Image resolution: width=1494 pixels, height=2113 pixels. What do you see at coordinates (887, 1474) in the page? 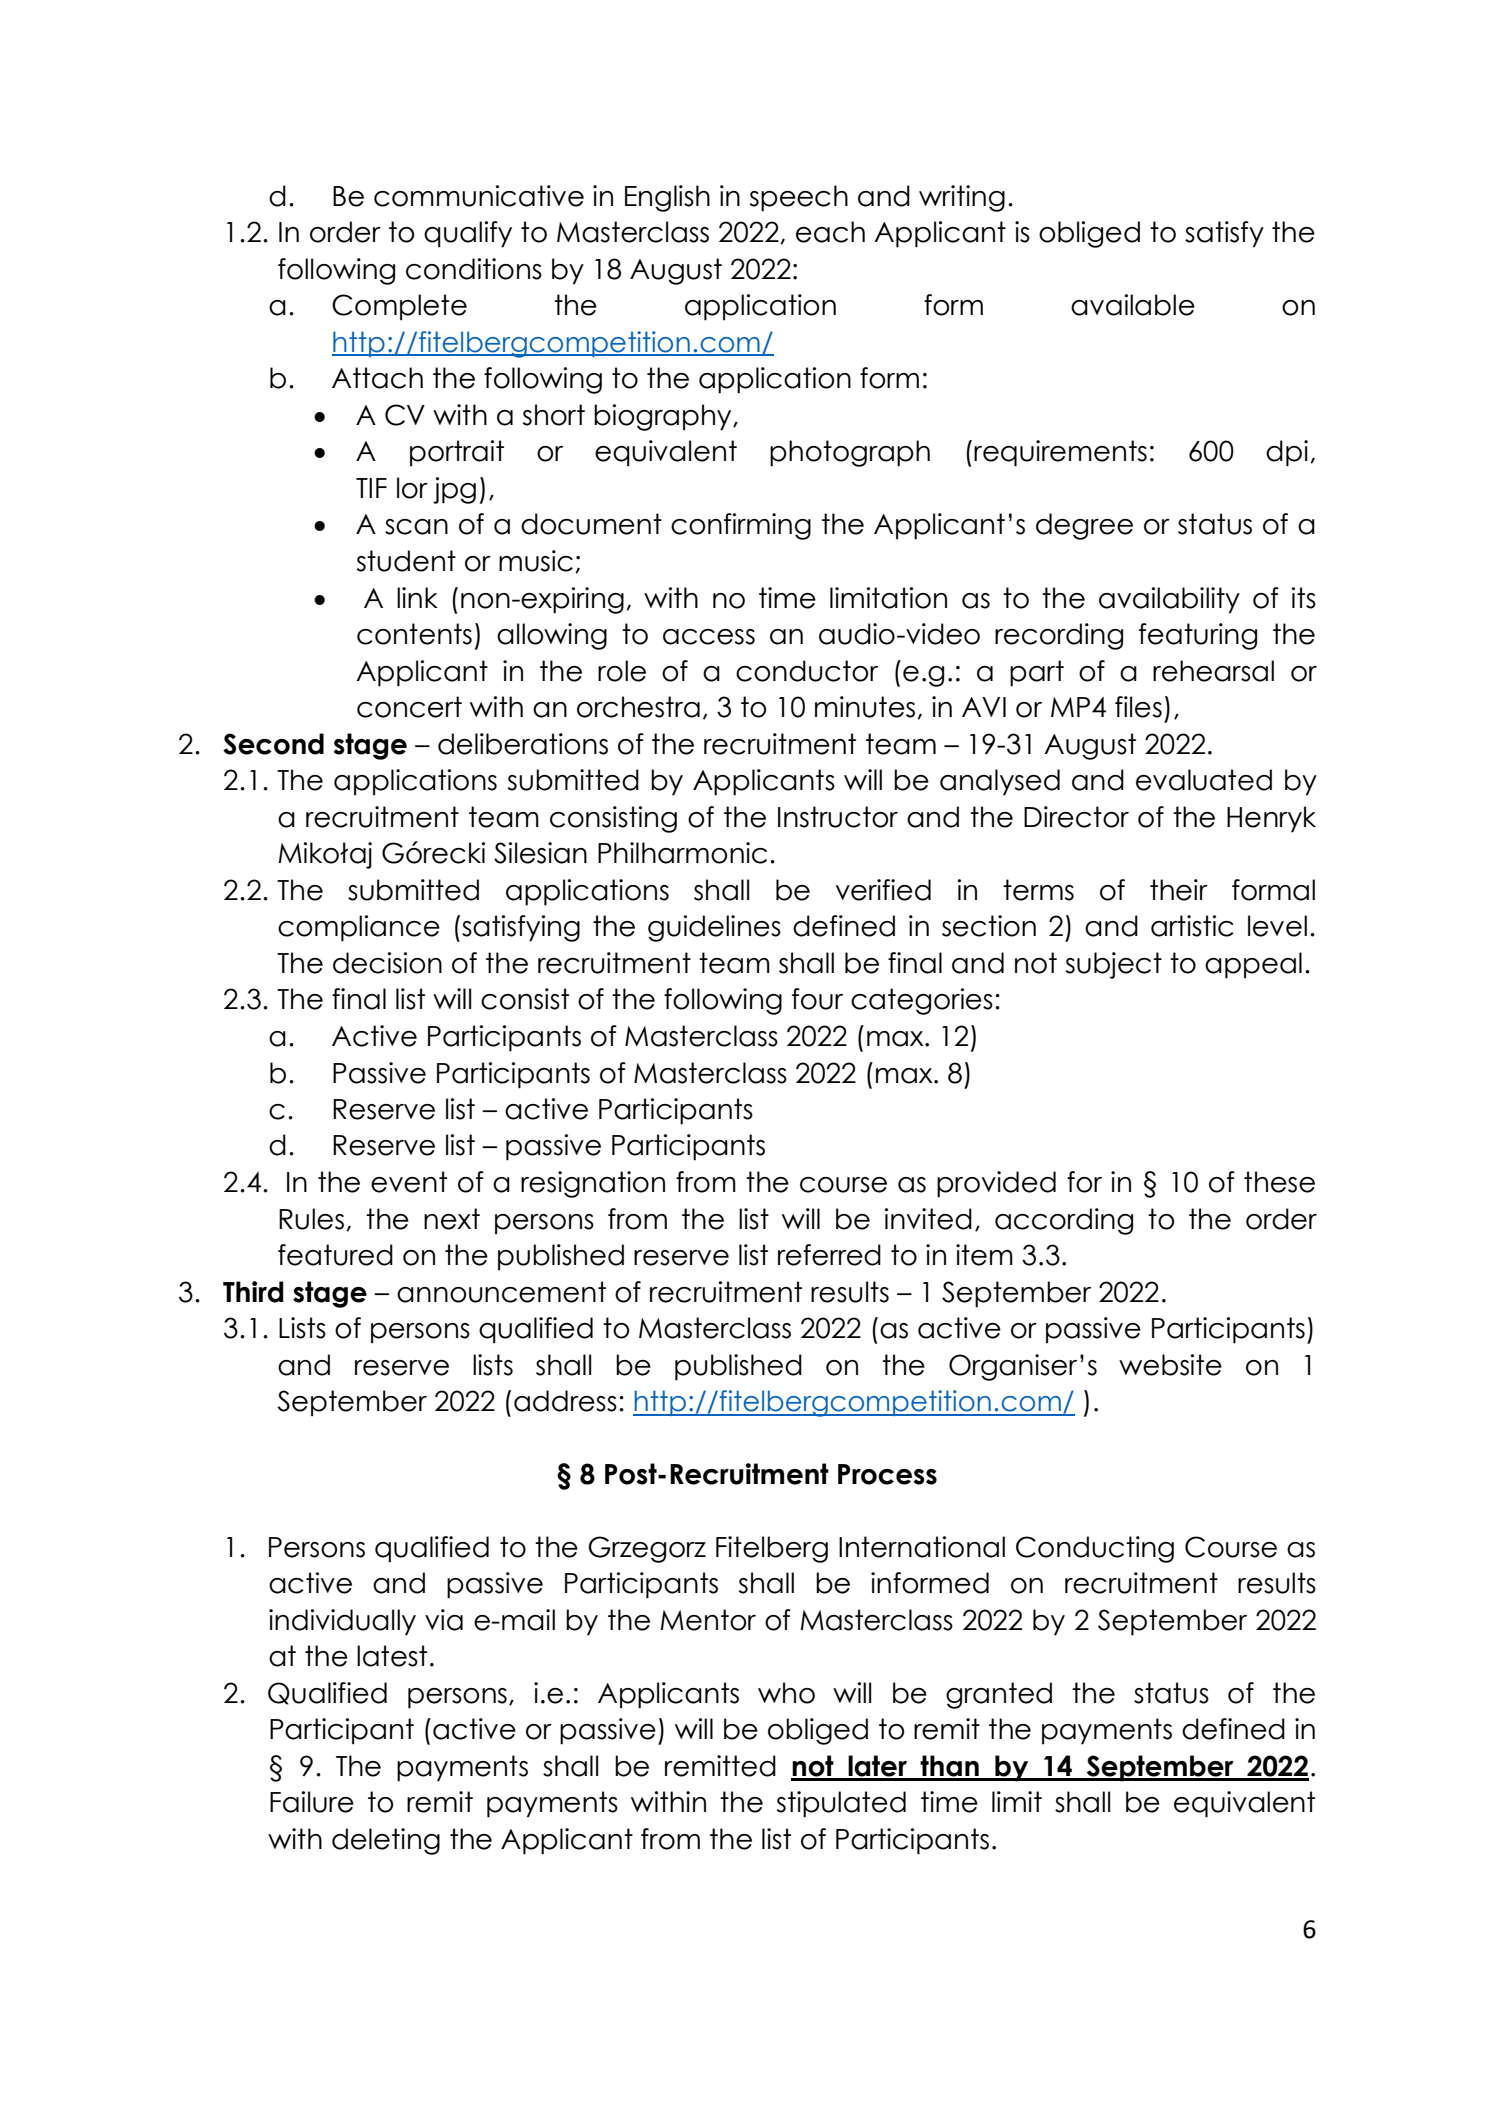
I see `Process` at bounding box center [887, 1474].
